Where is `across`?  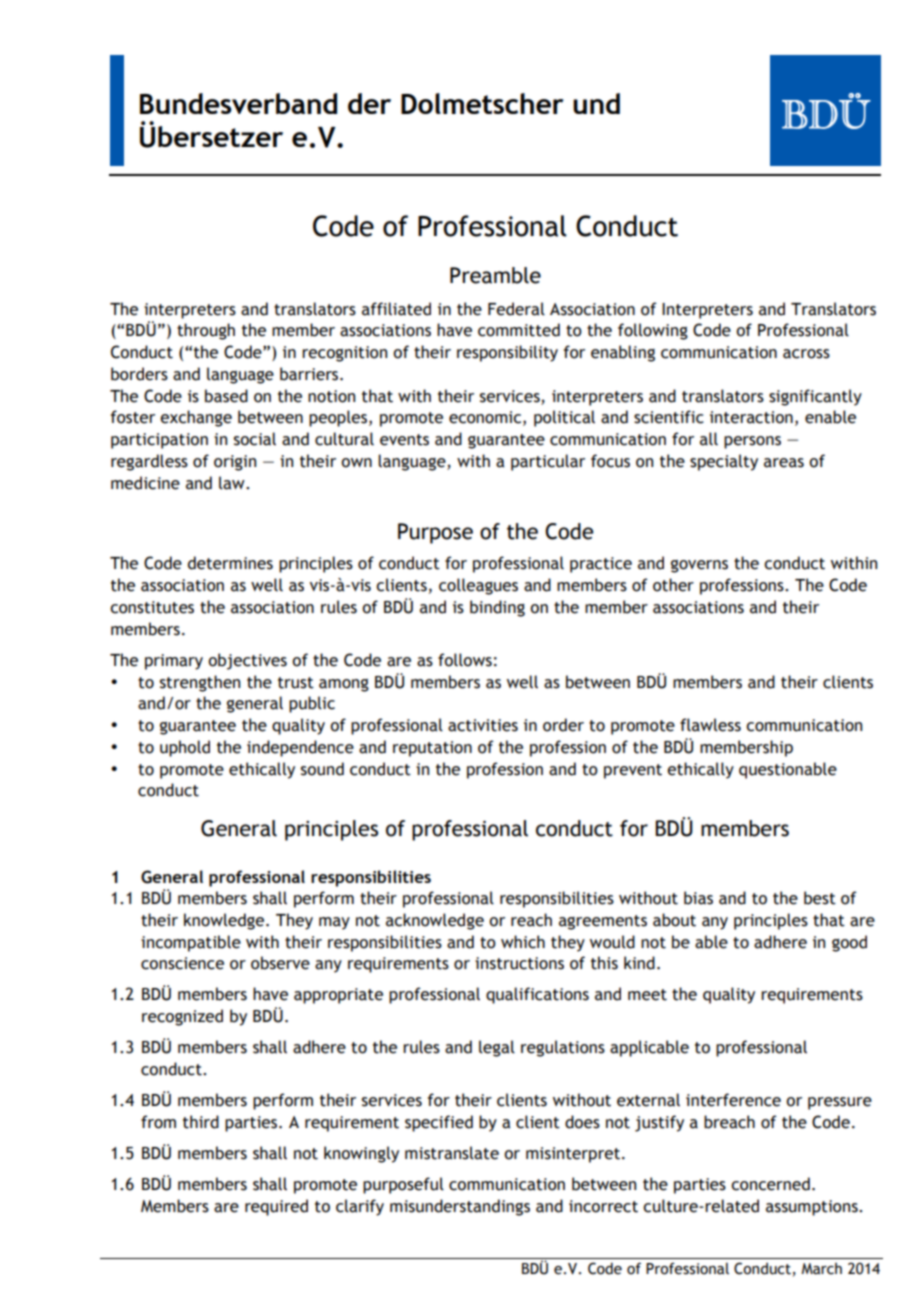
across is located at coordinates (806, 354).
